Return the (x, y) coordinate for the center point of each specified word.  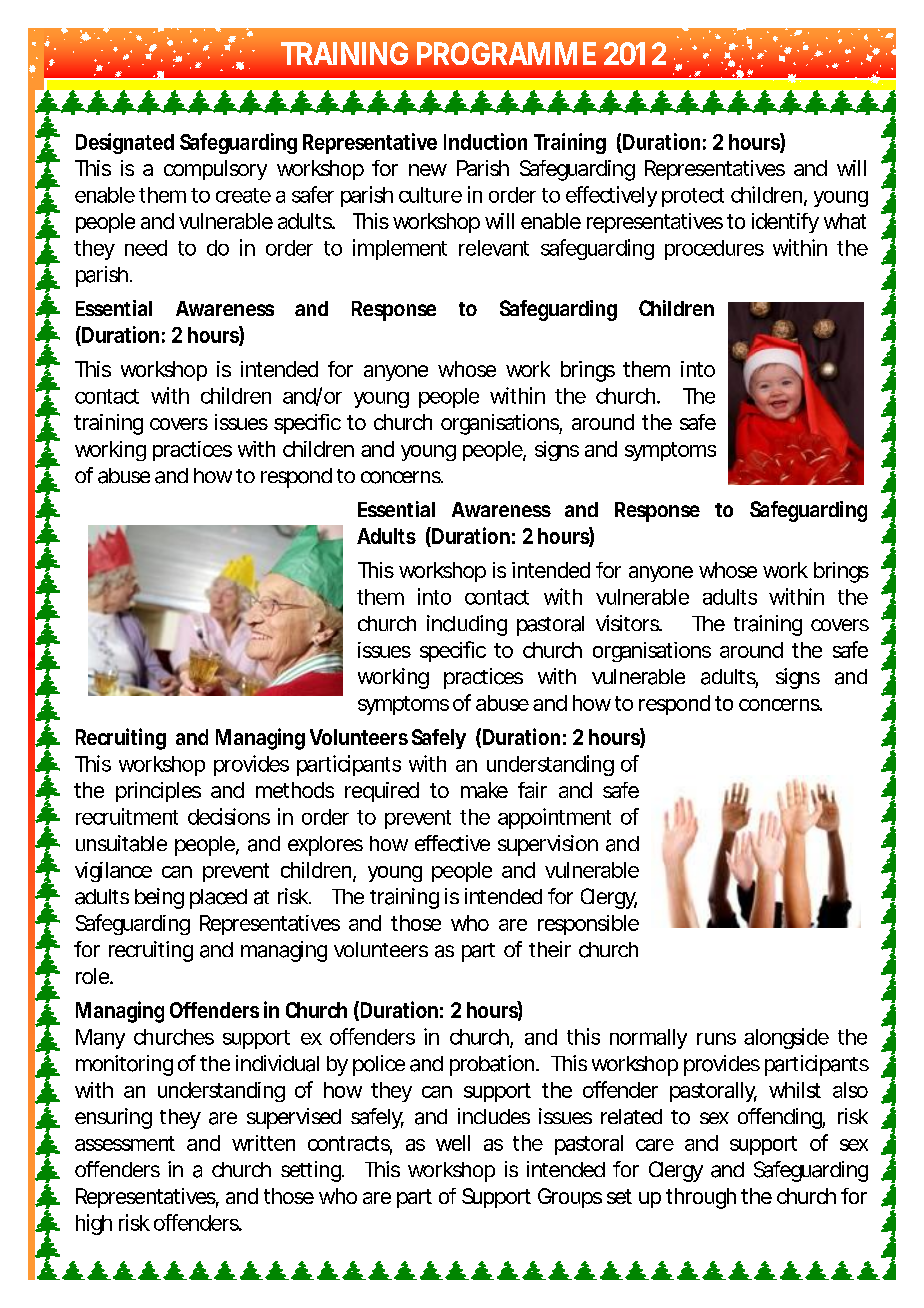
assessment (125, 1143)
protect (693, 197)
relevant (494, 248)
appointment (554, 818)
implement (400, 249)
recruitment (127, 816)
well (453, 1143)
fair (532, 790)
